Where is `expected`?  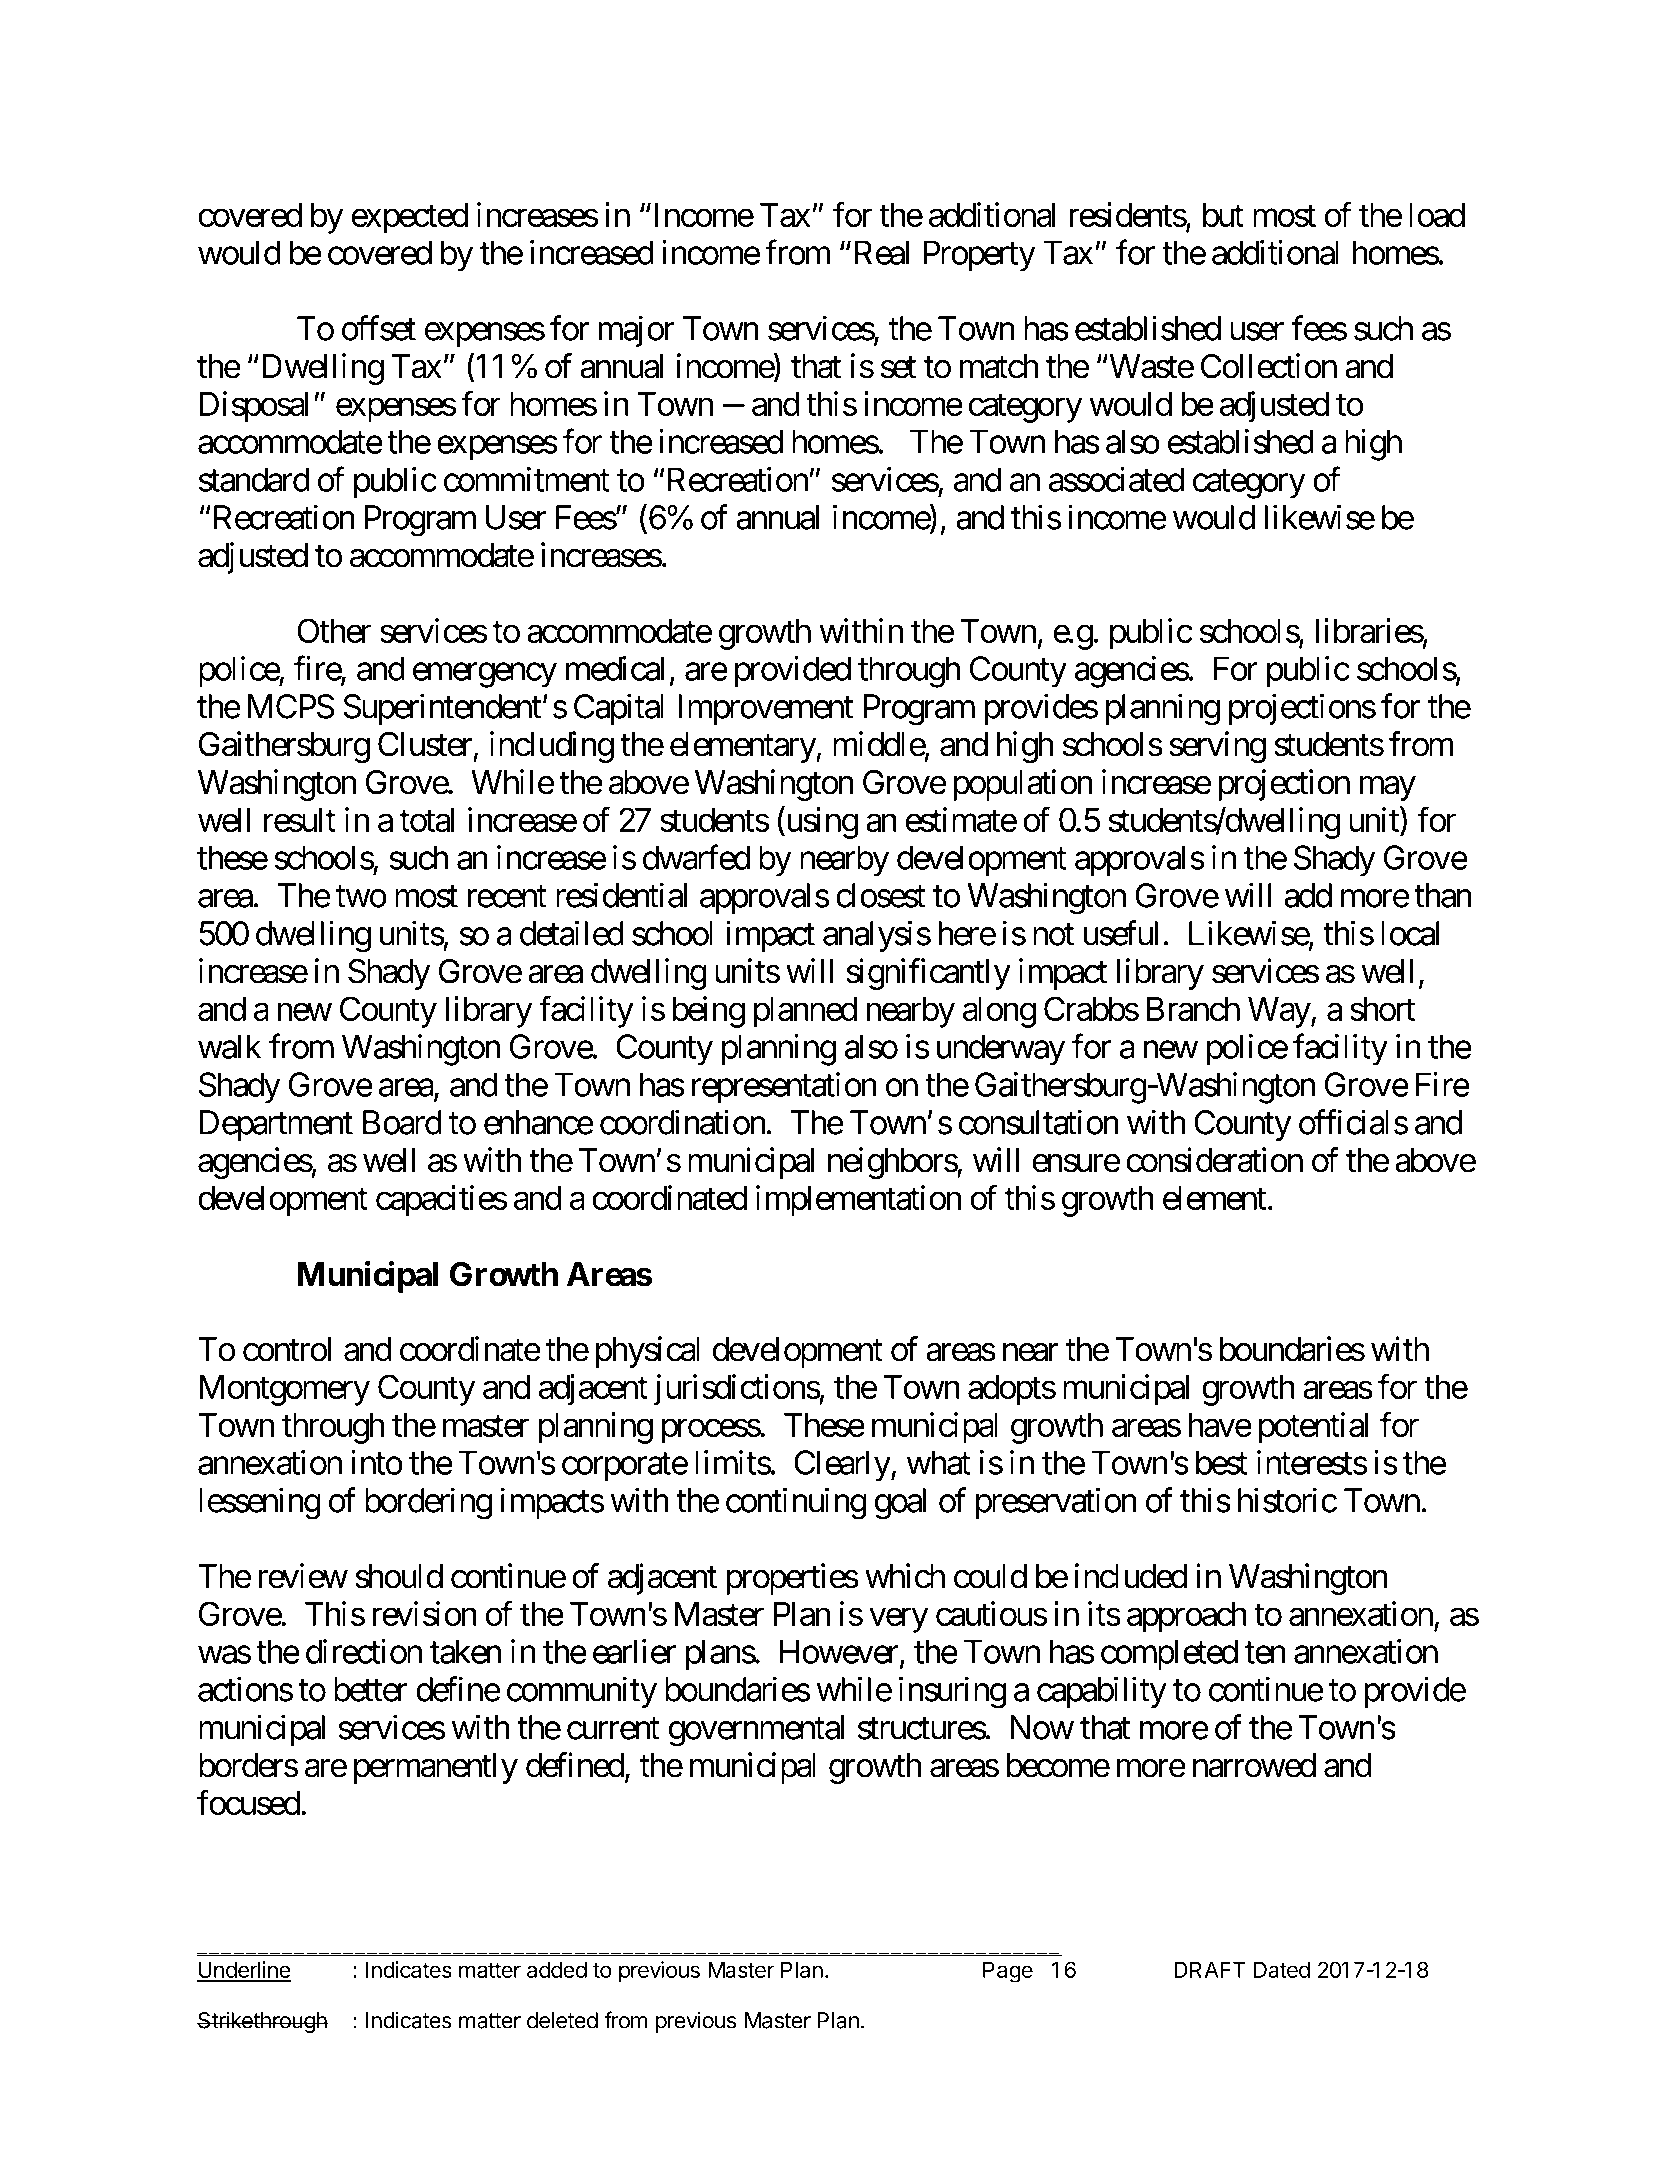
expected is located at coordinates (410, 218).
